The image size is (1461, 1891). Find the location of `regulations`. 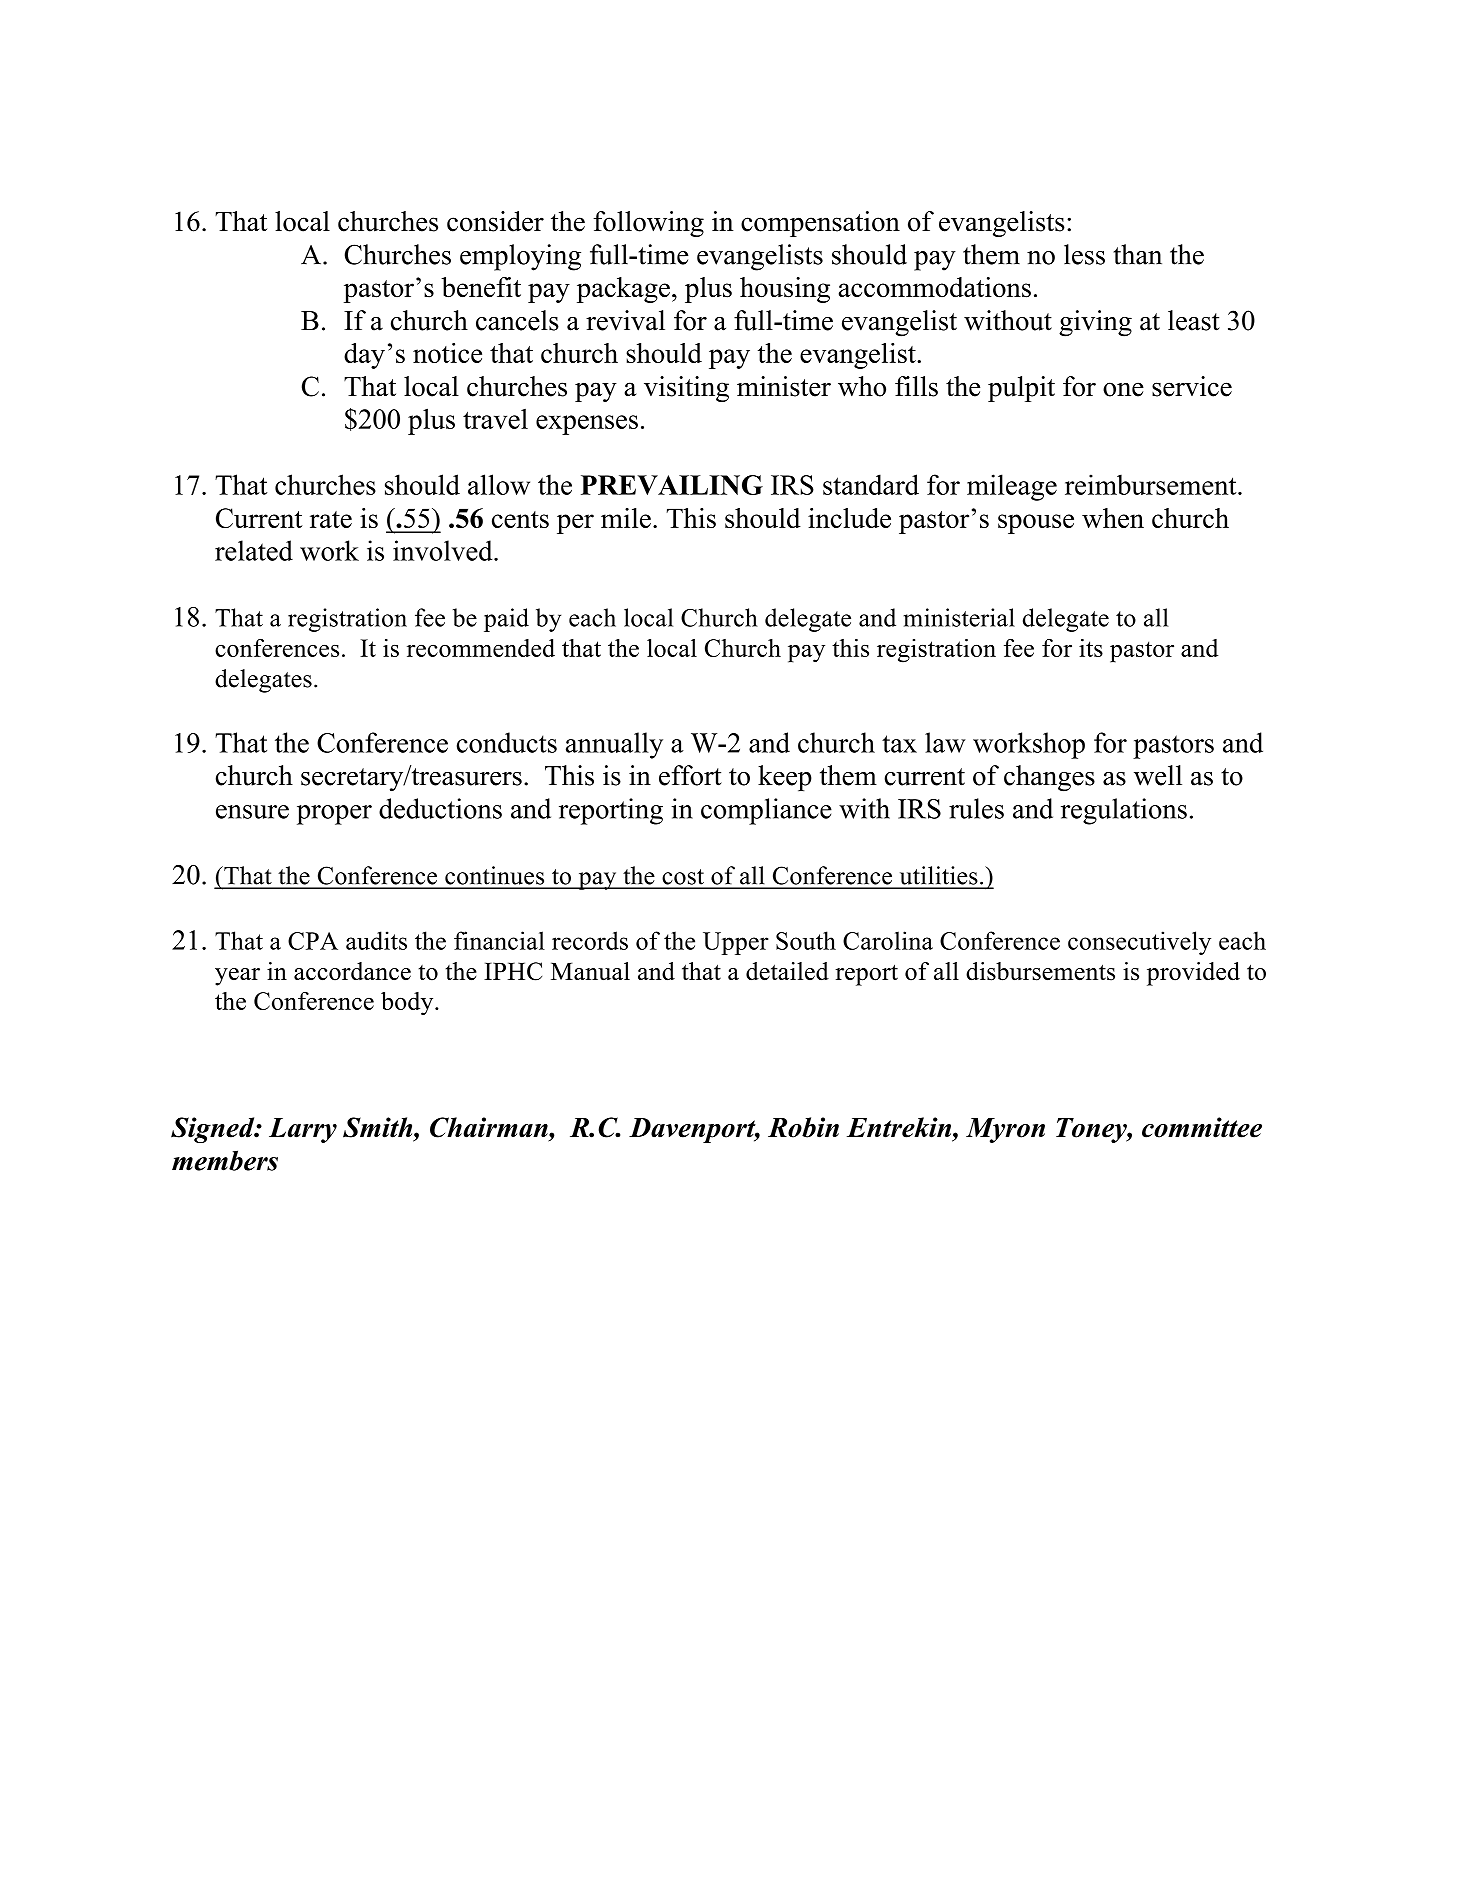

regulations is located at coordinates (1124, 811).
